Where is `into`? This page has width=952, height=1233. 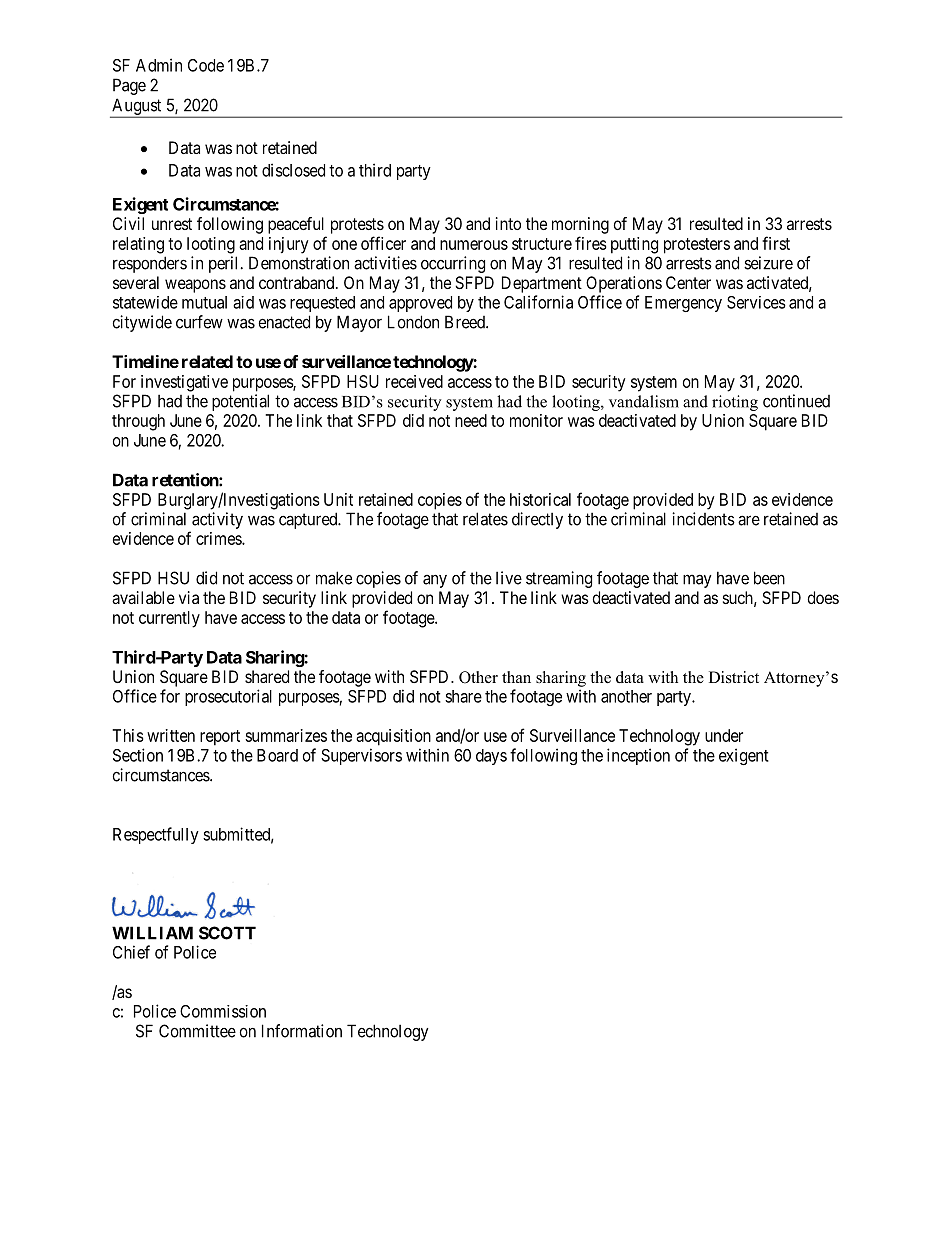 into is located at coordinates (508, 223).
